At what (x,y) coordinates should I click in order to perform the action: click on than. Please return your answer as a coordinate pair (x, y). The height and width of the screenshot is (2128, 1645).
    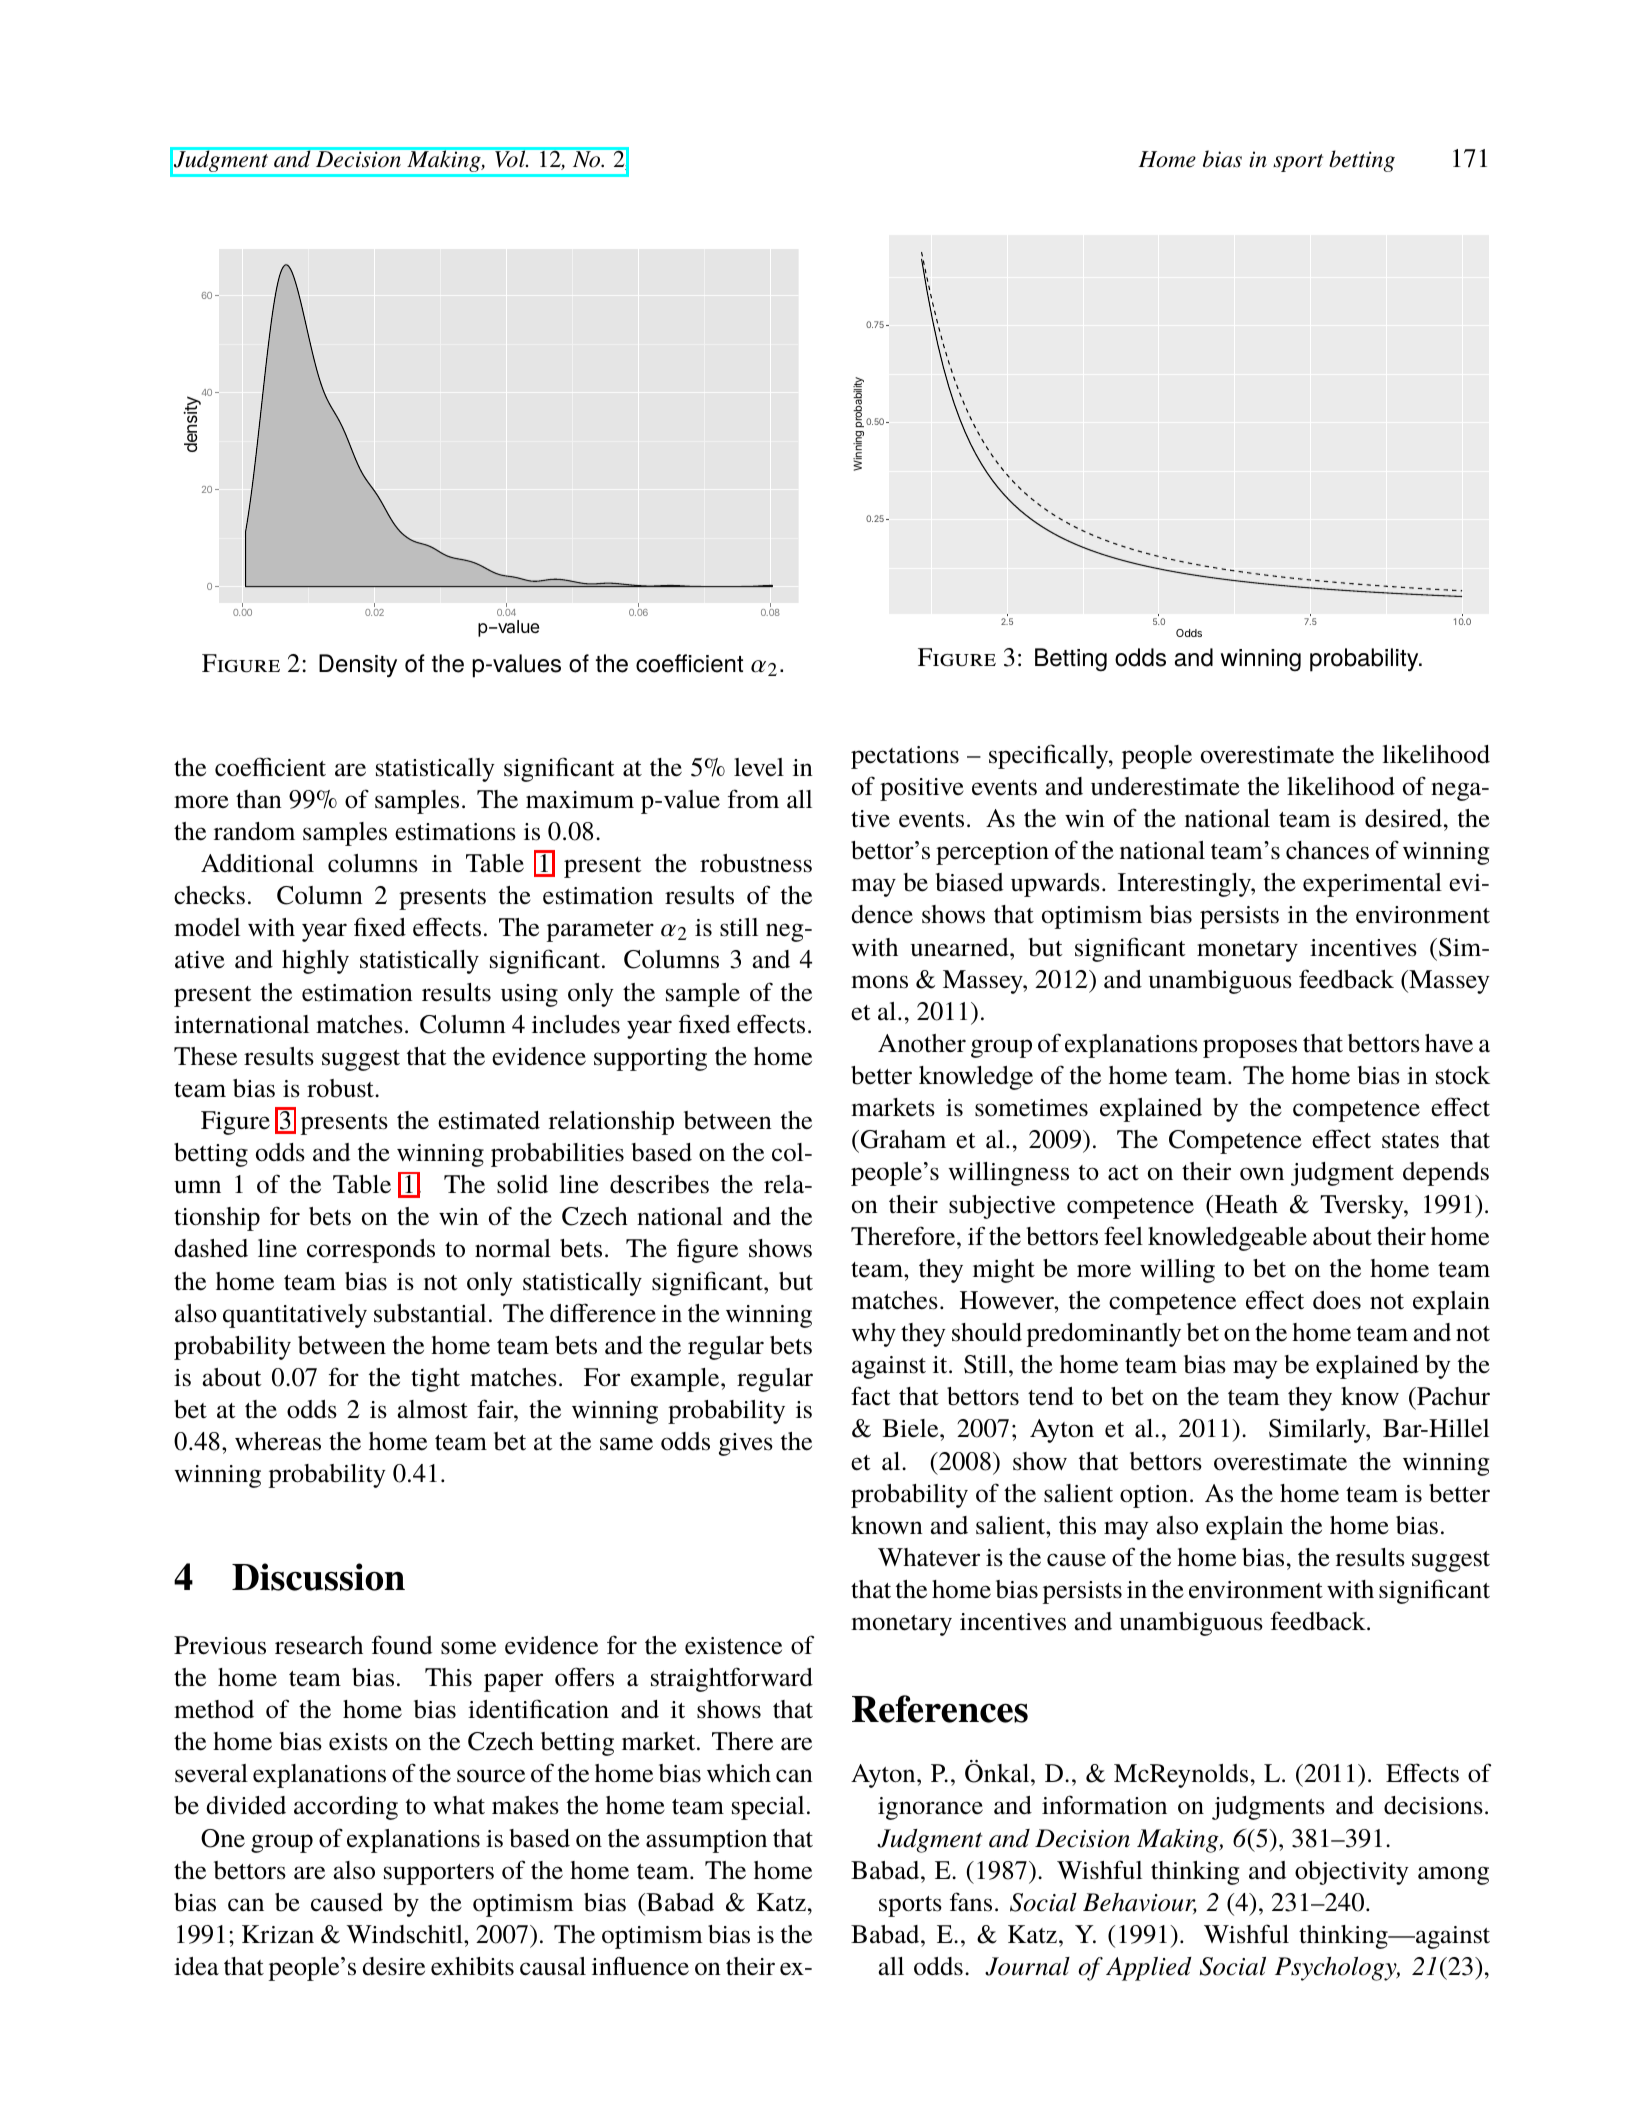
    Looking at the image, I should click on (259, 799).
